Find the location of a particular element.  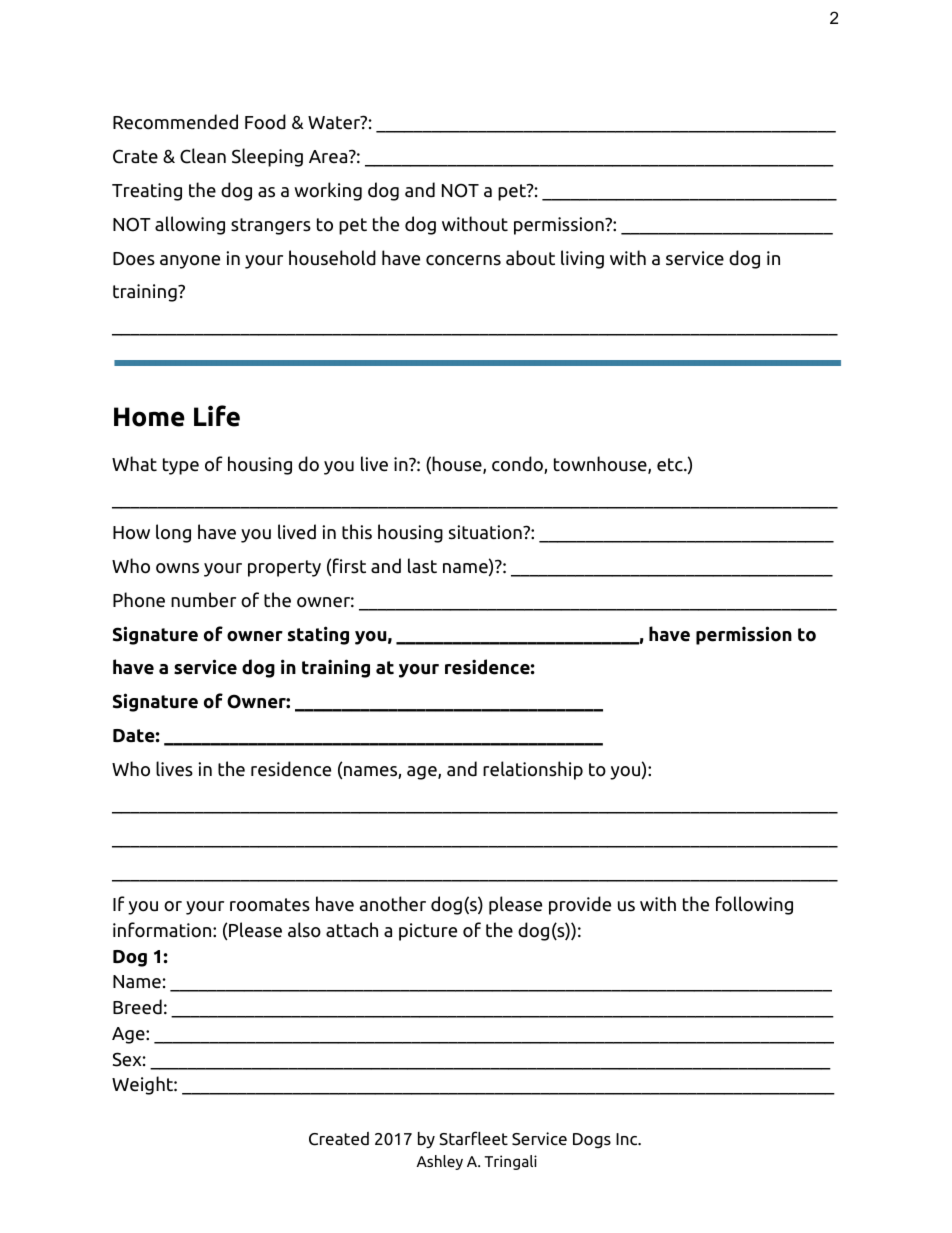

relationship is located at coordinates (533, 770).
